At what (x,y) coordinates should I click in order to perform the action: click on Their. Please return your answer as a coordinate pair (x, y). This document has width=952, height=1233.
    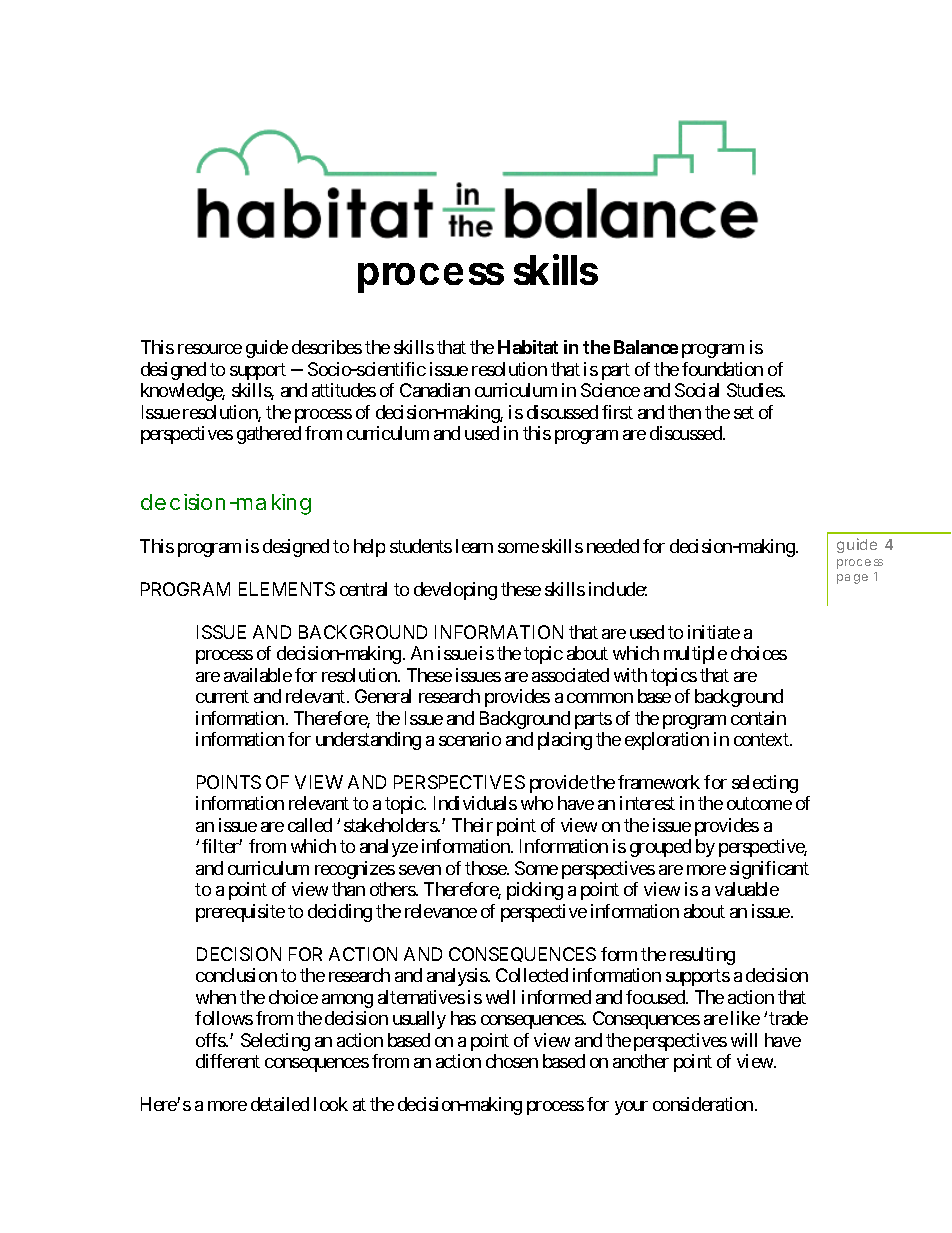
    Looking at the image, I should click on (472, 825).
